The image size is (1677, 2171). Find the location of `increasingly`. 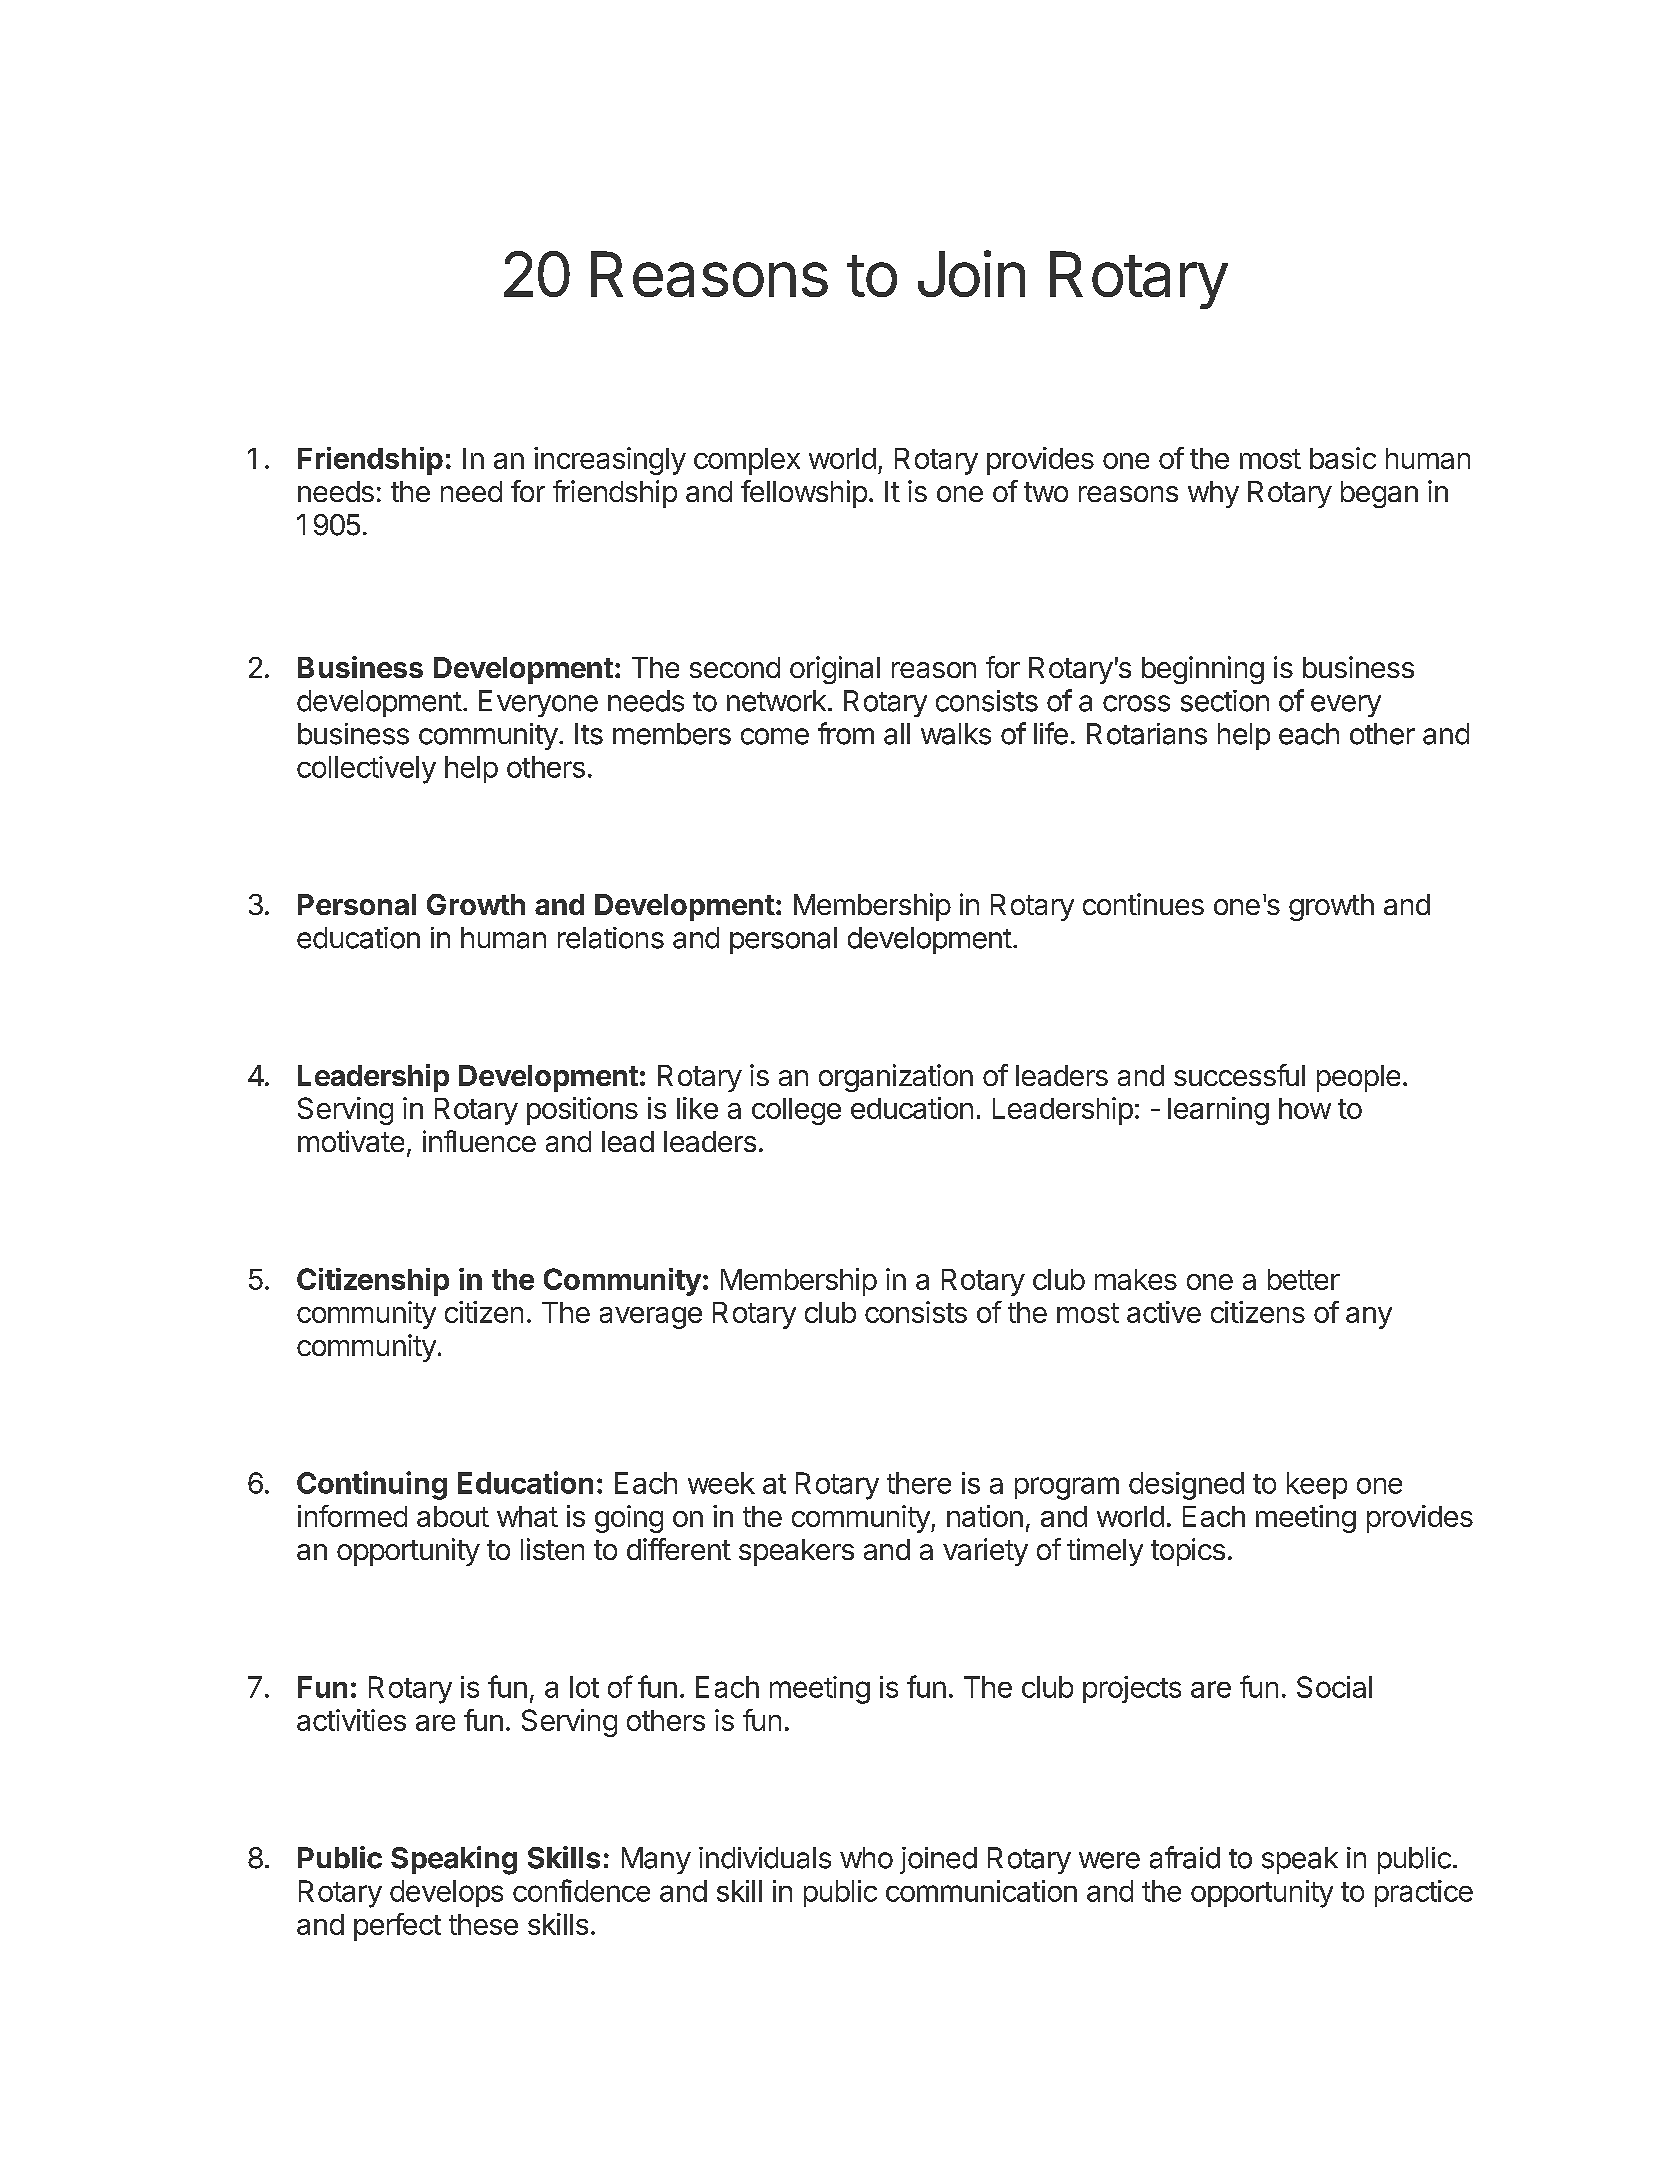

increasingly is located at coordinates (610, 461).
